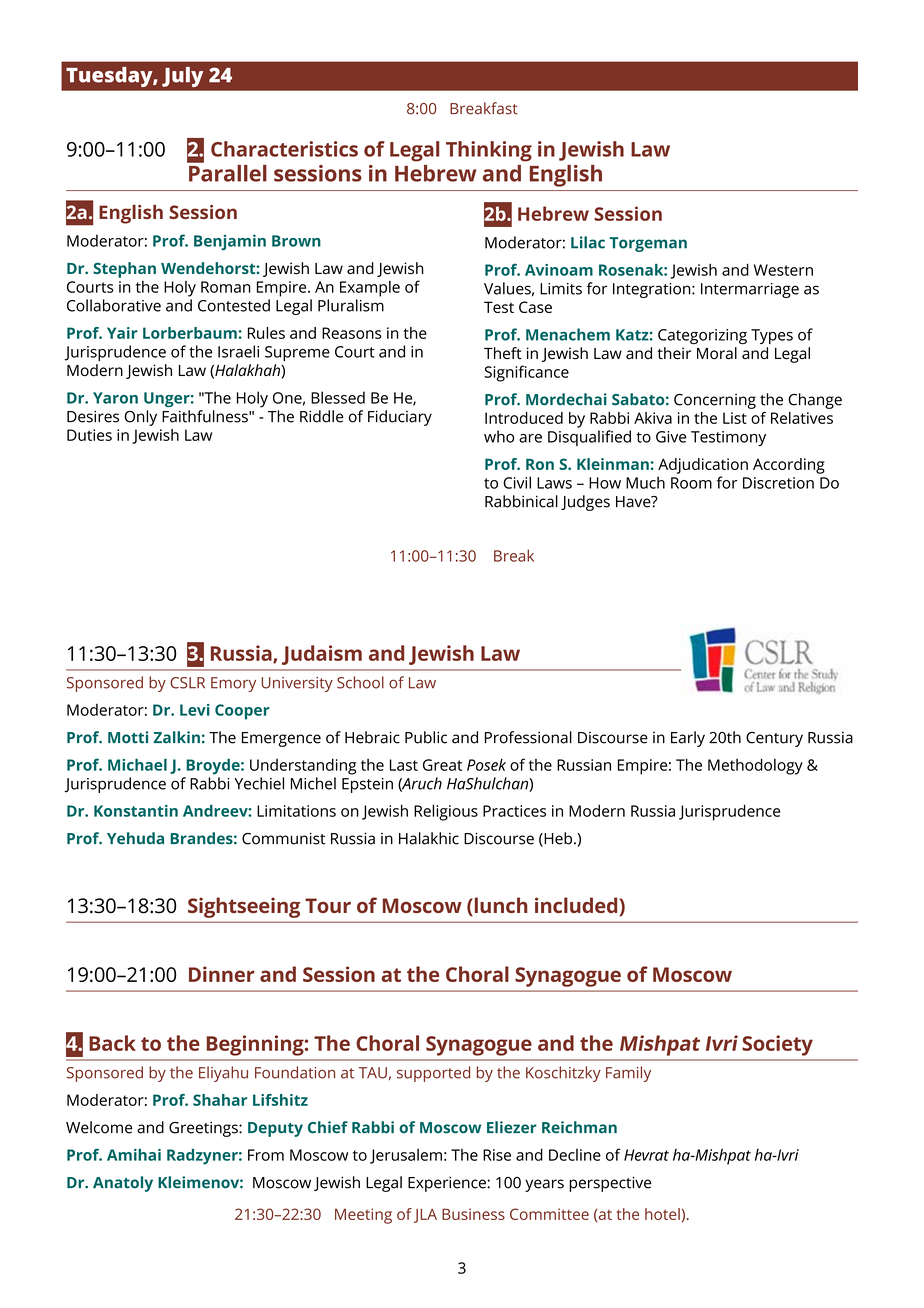 The image size is (924, 1308). What do you see at coordinates (577, 906) in the image?
I see `included` at bounding box center [577, 906].
